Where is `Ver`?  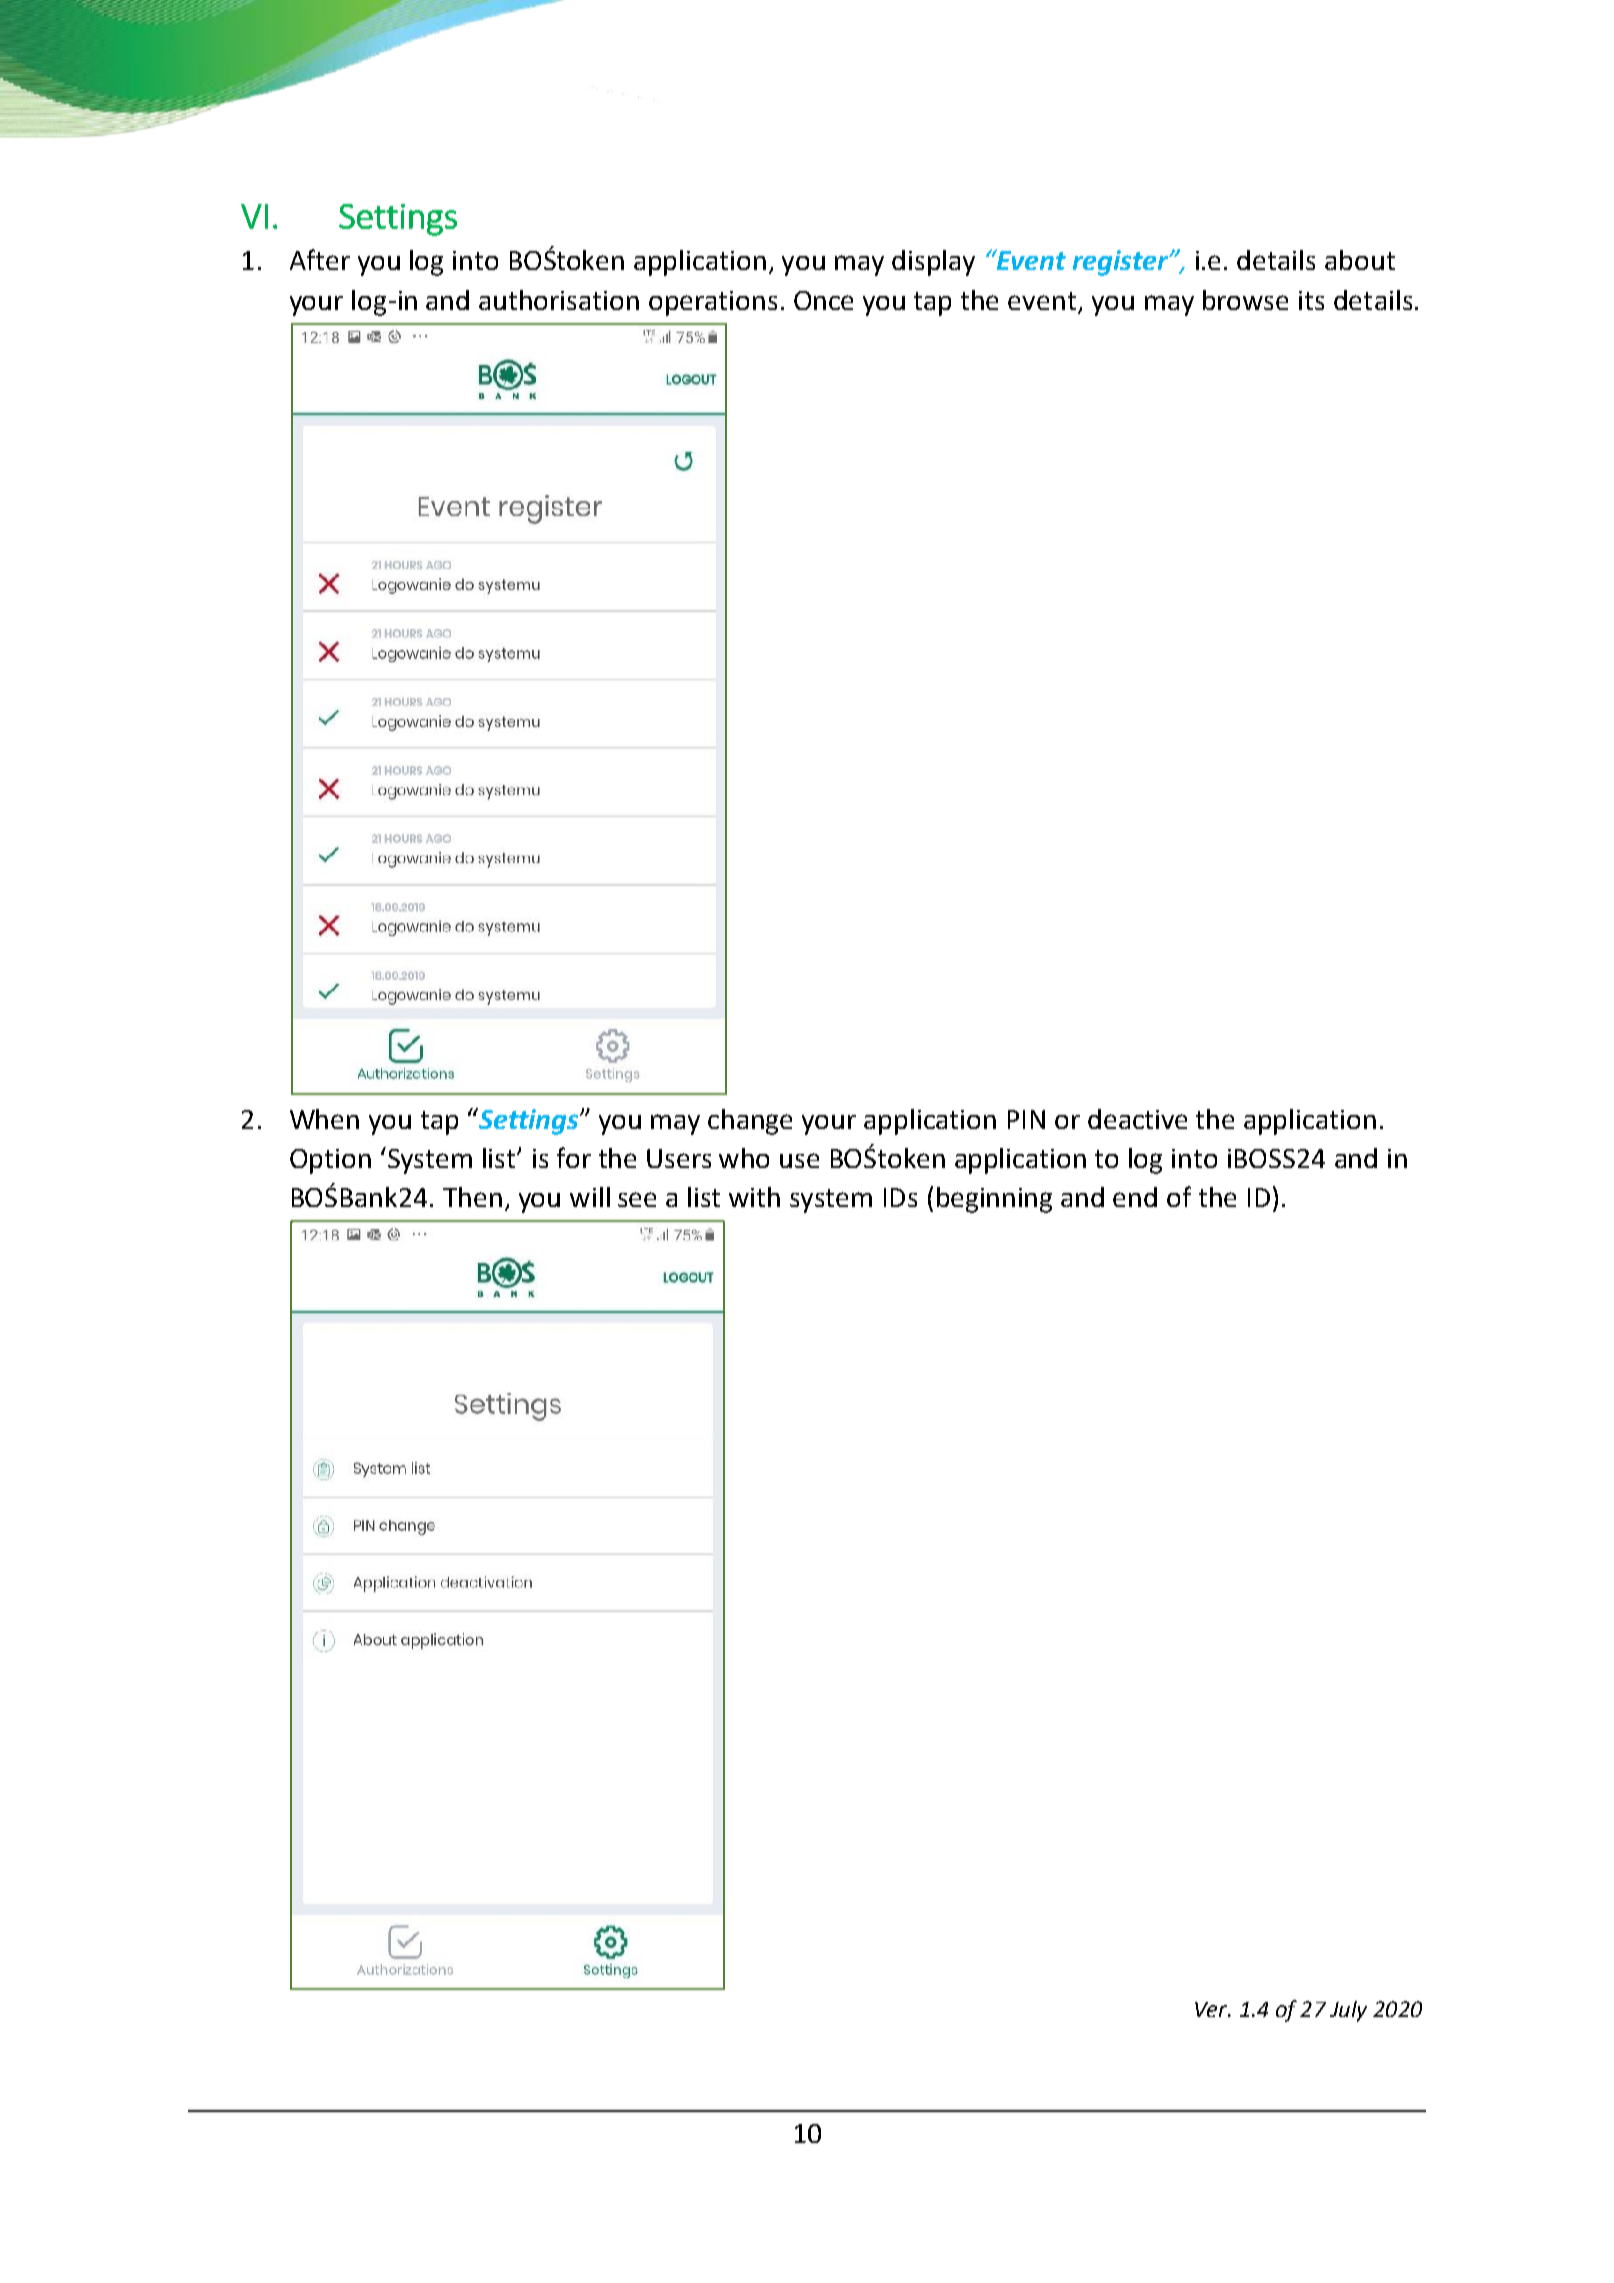
Ver is located at coordinates (1212, 2009).
